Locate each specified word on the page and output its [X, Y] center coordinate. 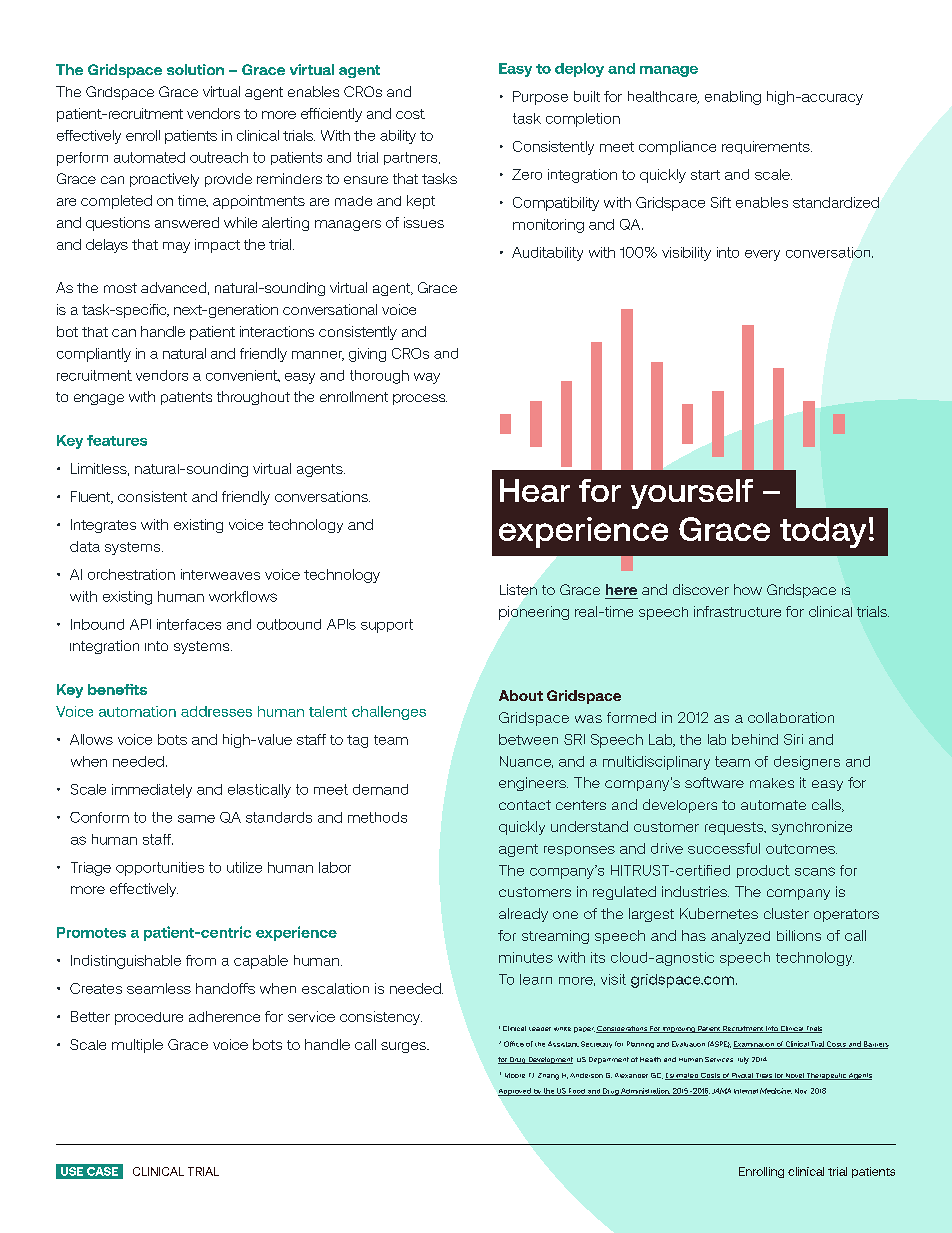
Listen [518, 589]
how [748, 589]
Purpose [540, 98]
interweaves [220, 574]
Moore [515, 1075]
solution [195, 69]
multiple [137, 1046]
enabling [733, 98]
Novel [795, 1076]
